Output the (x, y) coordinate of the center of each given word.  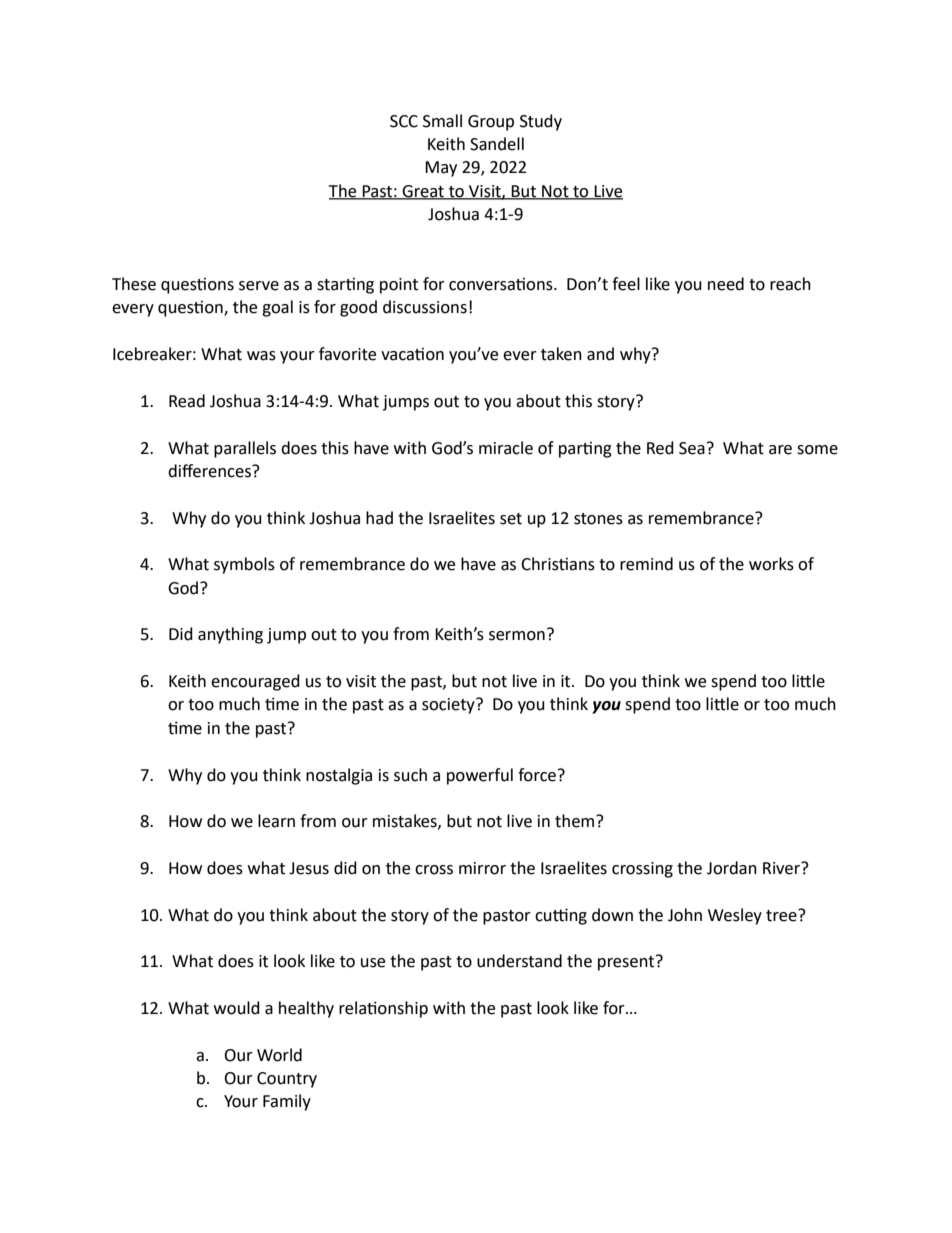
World (279, 1055)
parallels (245, 449)
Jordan (732, 868)
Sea (692, 448)
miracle (506, 448)
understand (519, 961)
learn (276, 821)
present (627, 963)
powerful (480, 776)
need (726, 284)
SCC (404, 121)
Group (491, 123)
